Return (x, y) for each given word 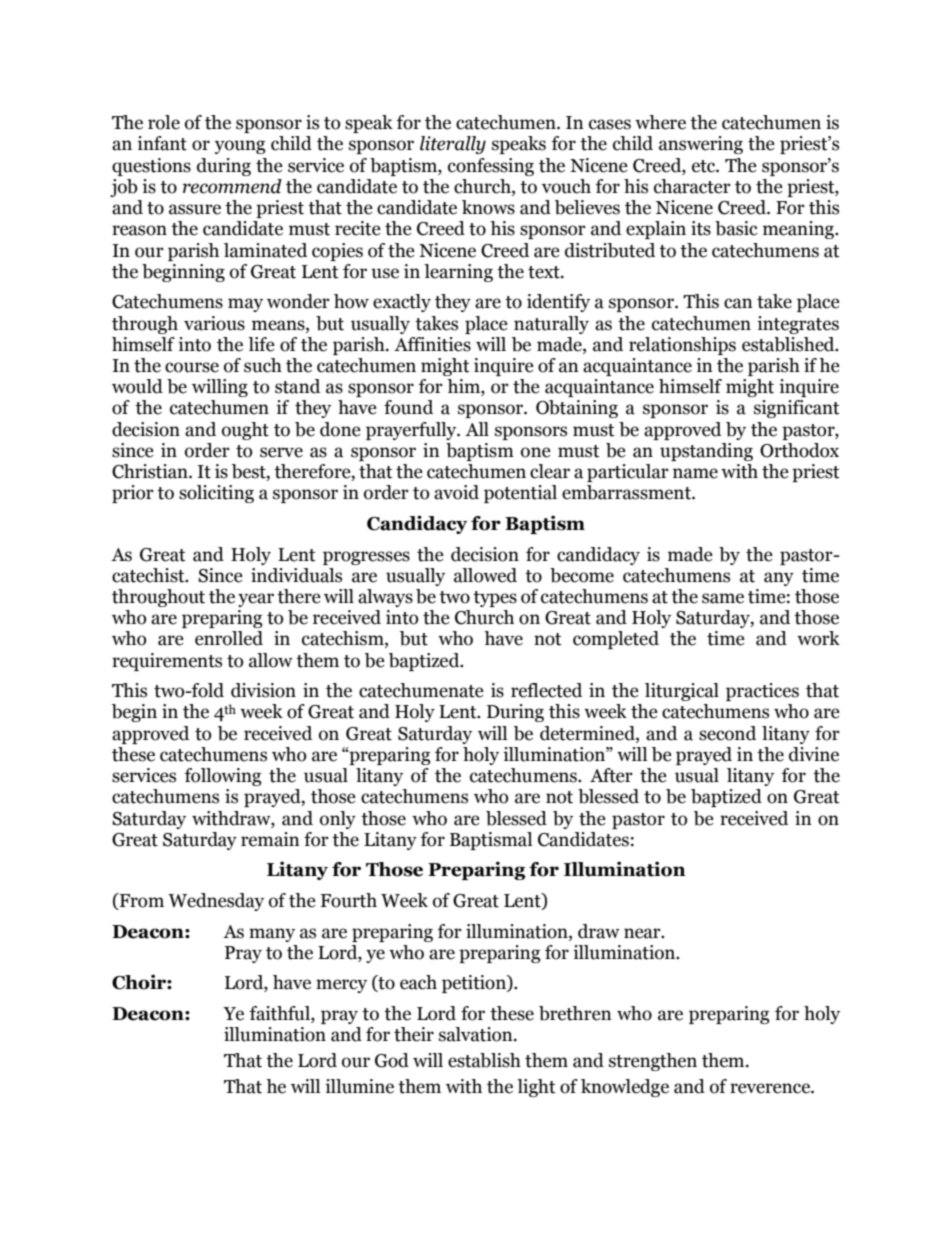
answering (701, 145)
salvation (477, 1034)
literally (453, 145)
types (495, 599)
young (240, 147)
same (723, 598)
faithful (281, 1014)
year (256, 600)
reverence (771, 1088)
